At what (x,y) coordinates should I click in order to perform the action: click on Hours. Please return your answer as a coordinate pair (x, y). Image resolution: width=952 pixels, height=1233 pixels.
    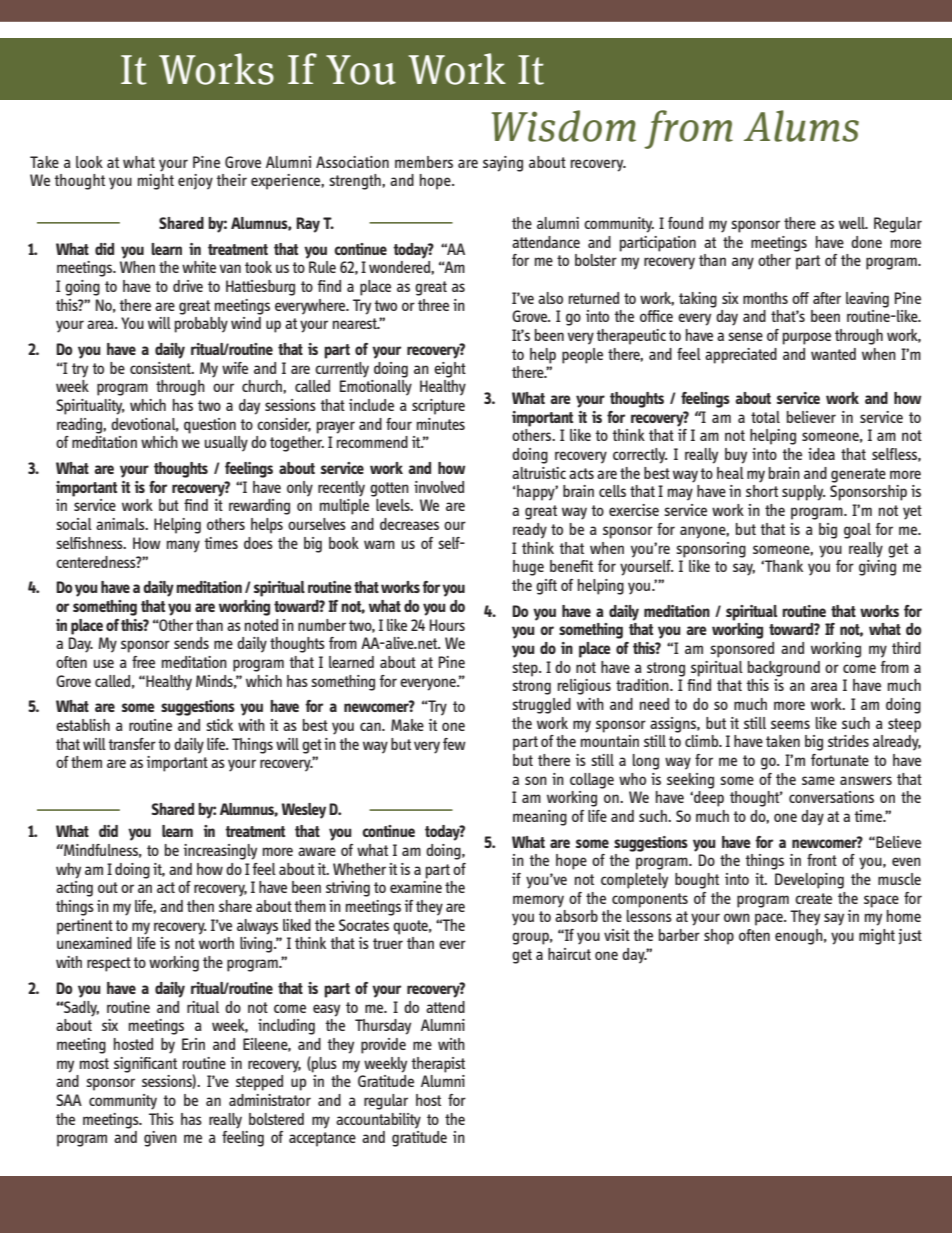
    Looking at the image, I should click on (447, 625).
